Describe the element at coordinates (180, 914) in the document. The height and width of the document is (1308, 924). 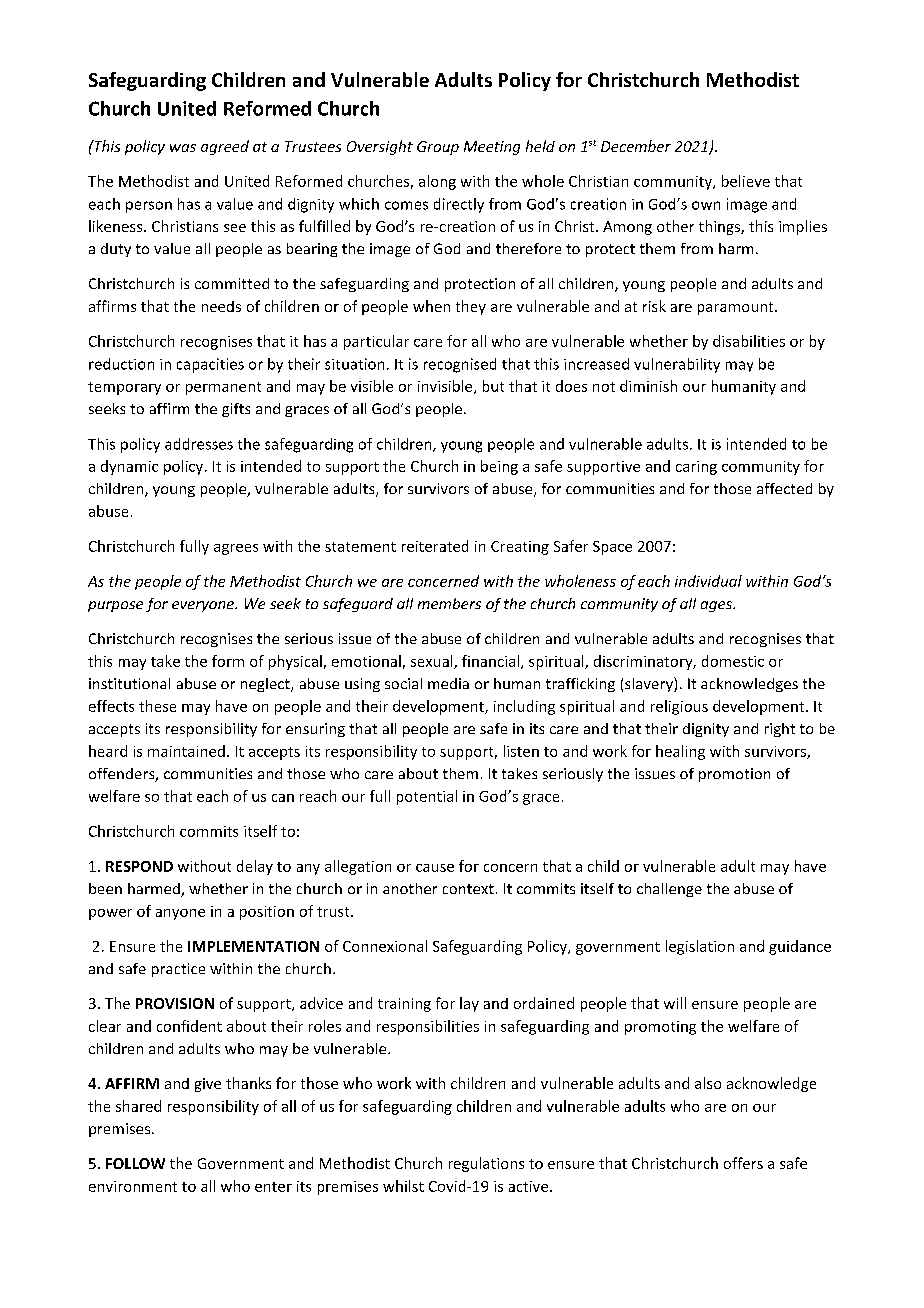
I see `anyone` at that location.
